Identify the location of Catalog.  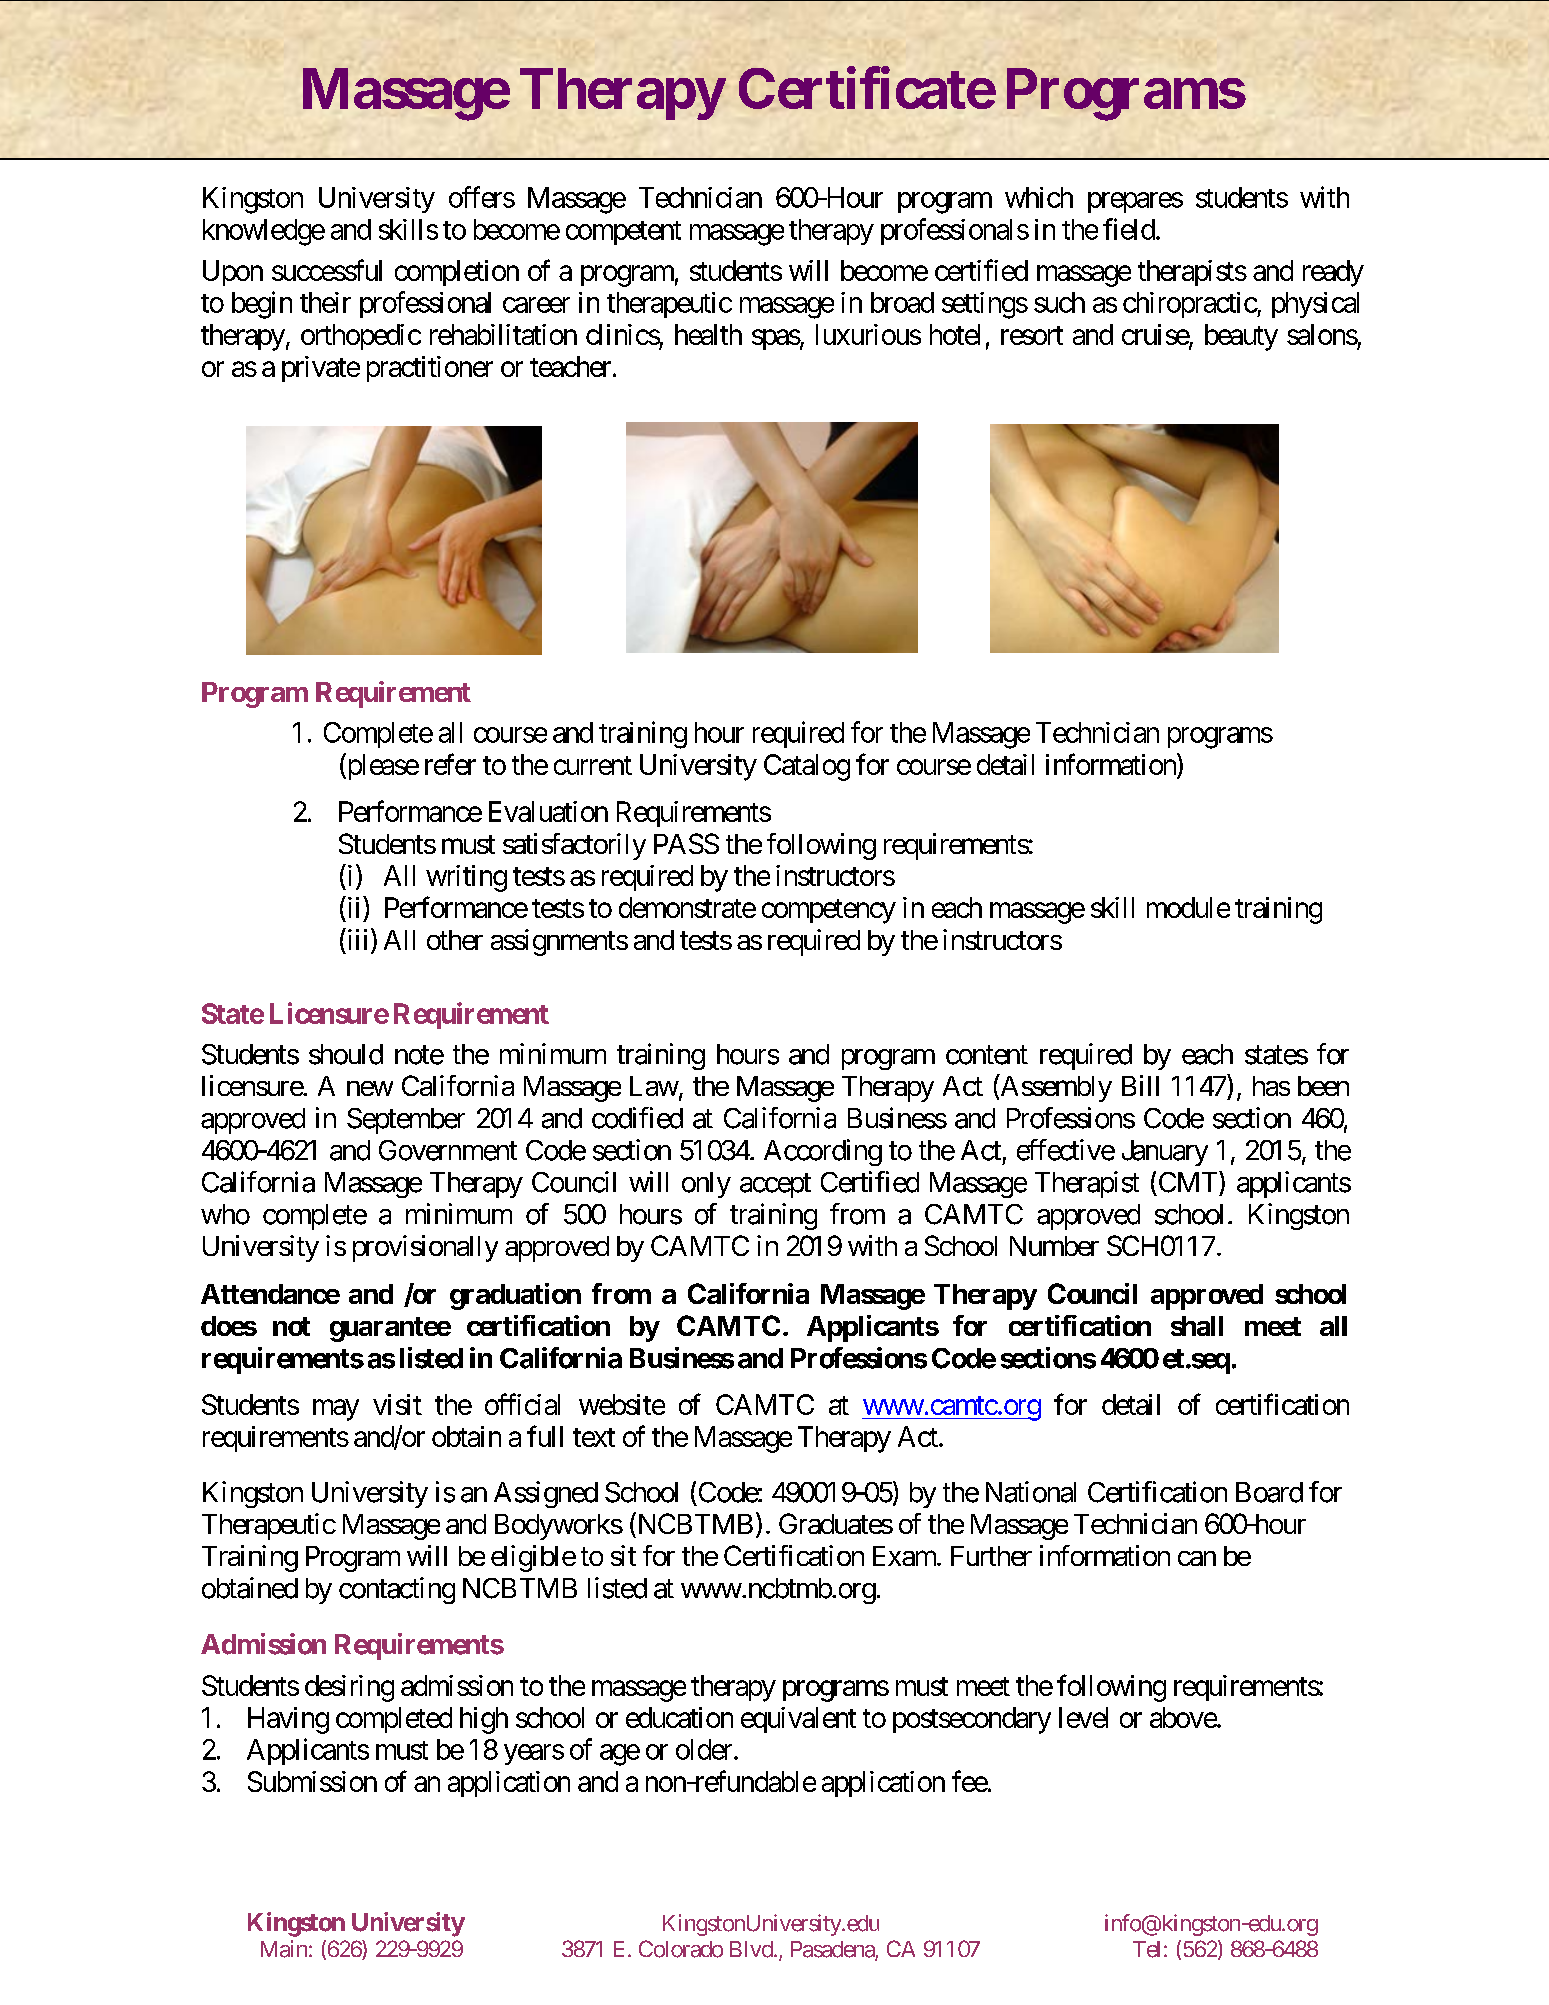
(807, 767).
